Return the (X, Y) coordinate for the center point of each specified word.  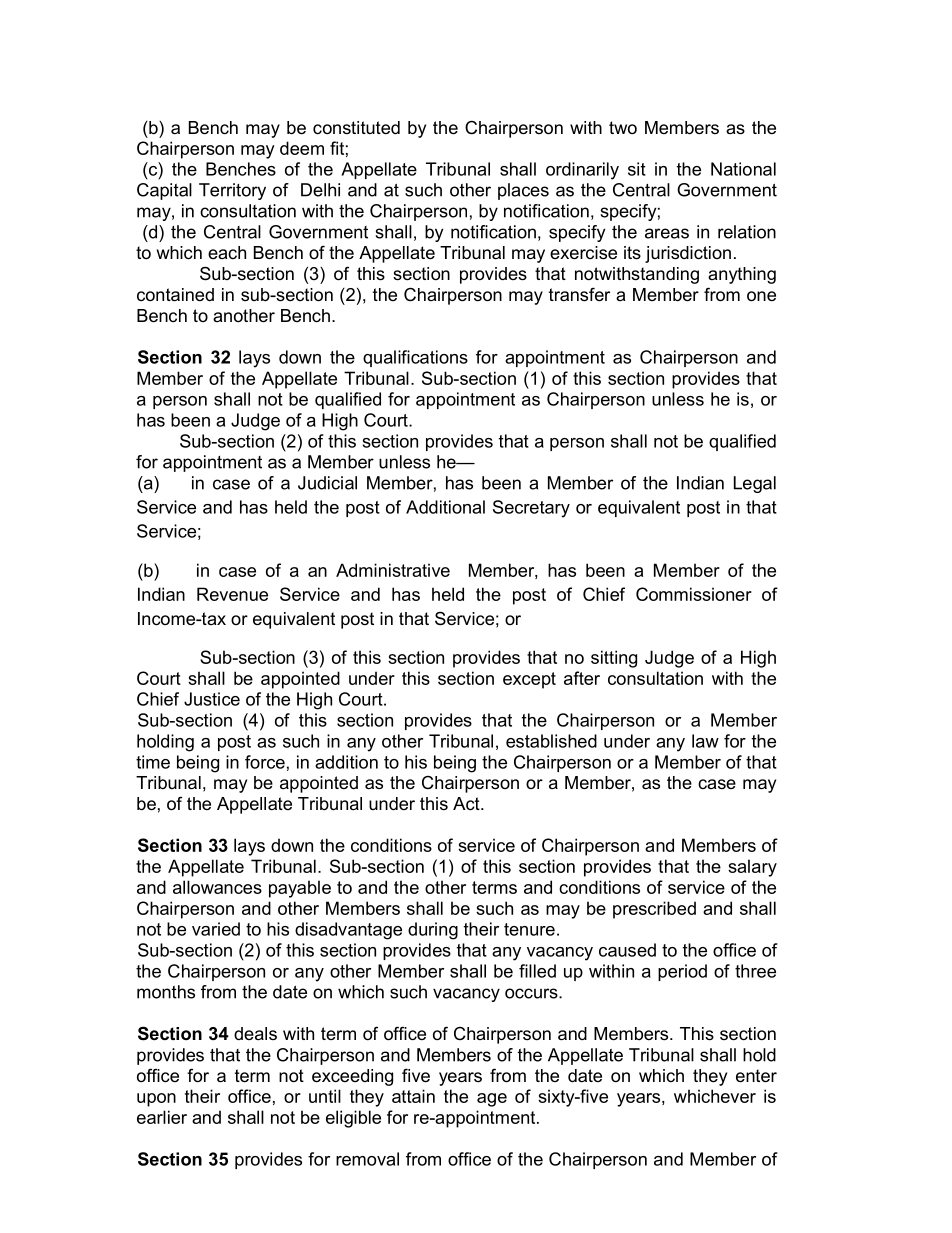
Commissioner (694, 594)
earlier (162, 1117)
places (523, 191)
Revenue (232, 594)
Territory (232, 191)
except (529, 680)
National (743, 169)
